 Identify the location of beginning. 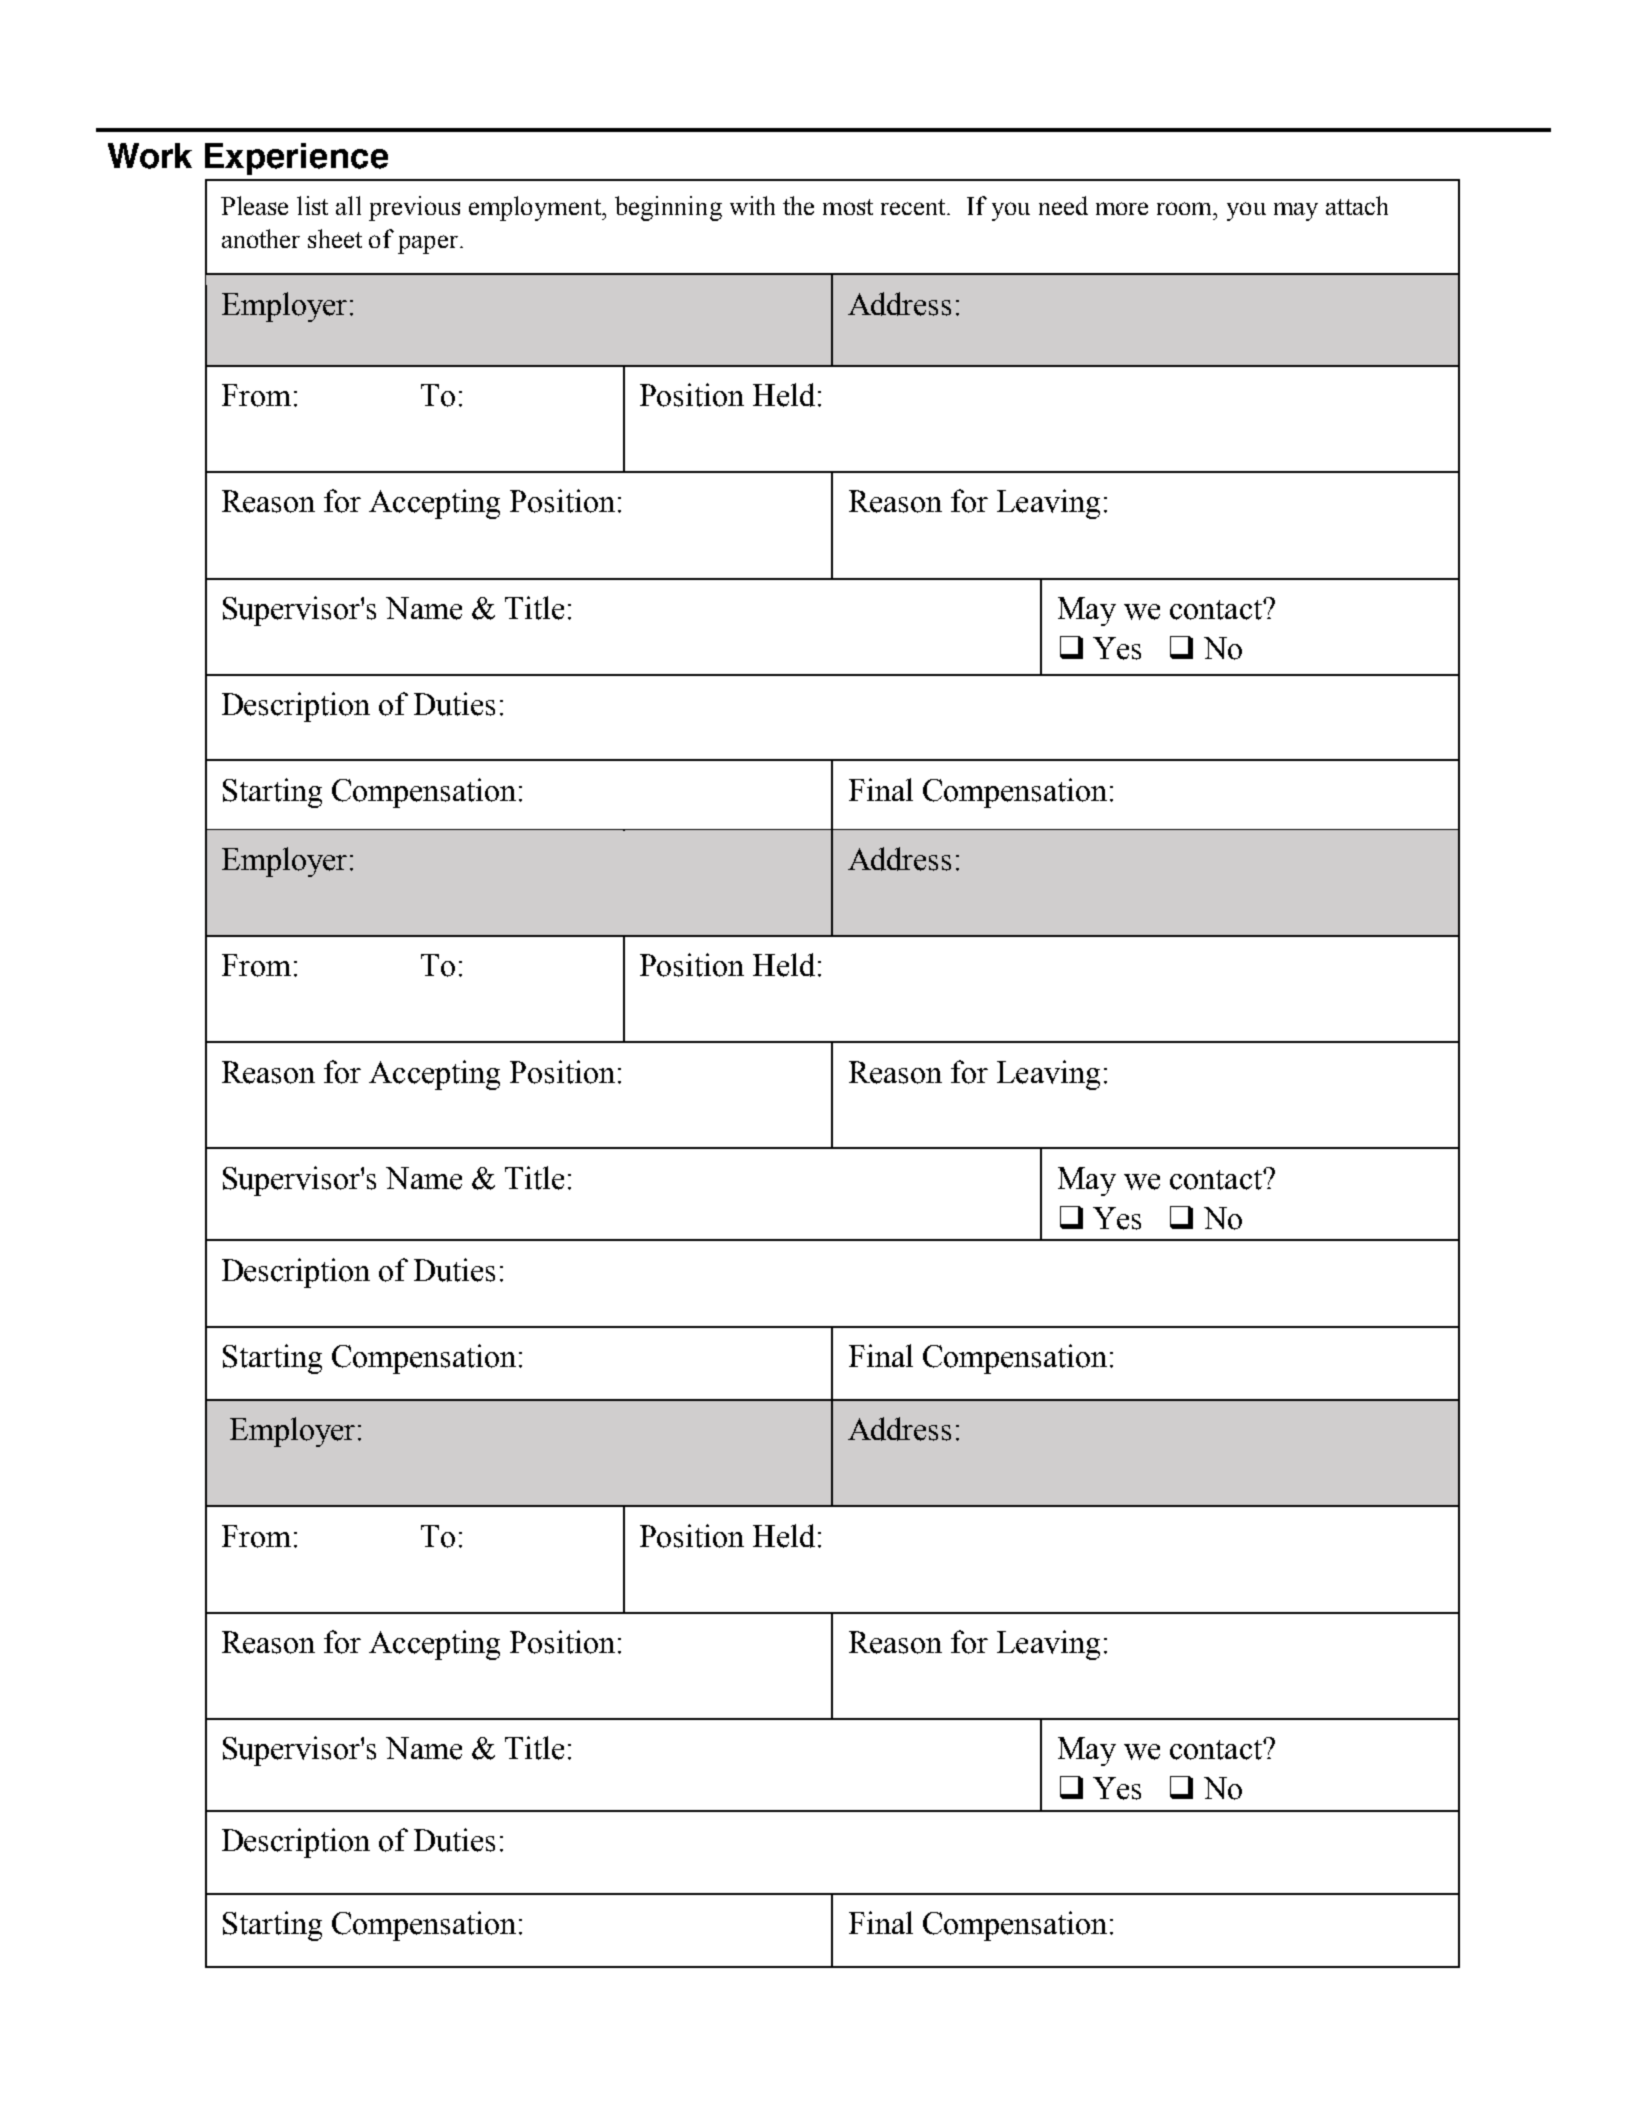
(668, 208).
